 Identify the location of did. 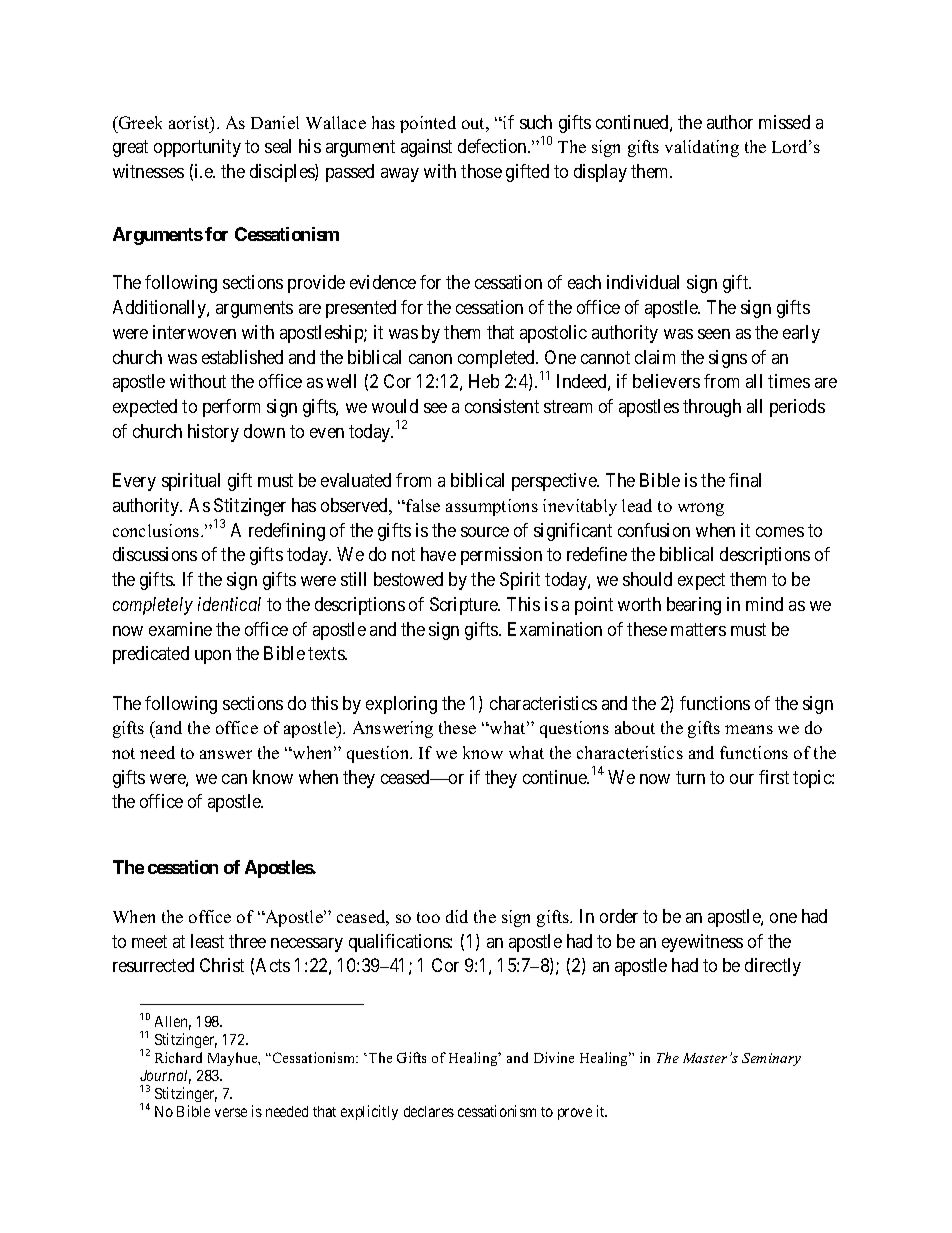
(457, 916).
